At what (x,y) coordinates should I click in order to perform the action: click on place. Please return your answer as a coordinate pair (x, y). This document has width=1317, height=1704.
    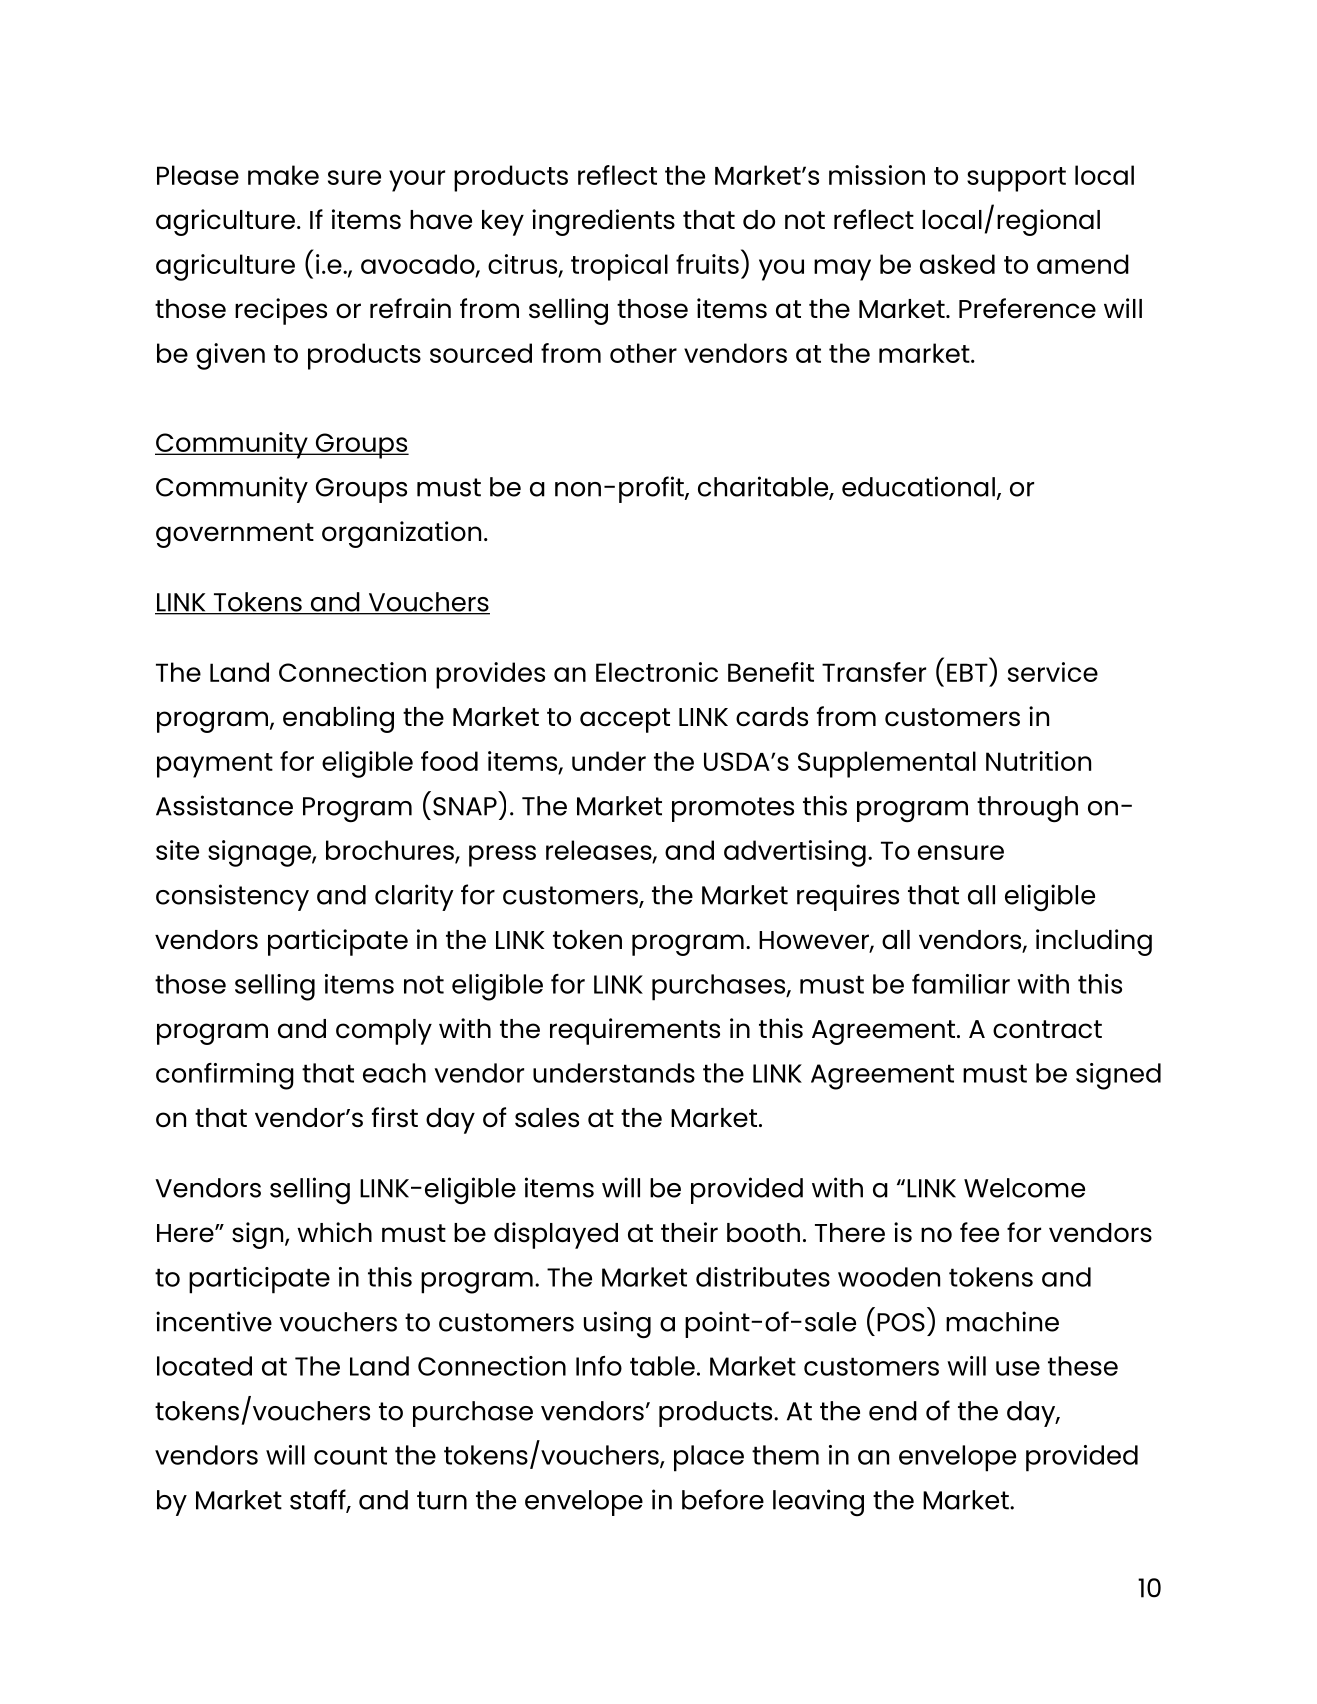
    Looking at the image, I should click on (709, 1458).
